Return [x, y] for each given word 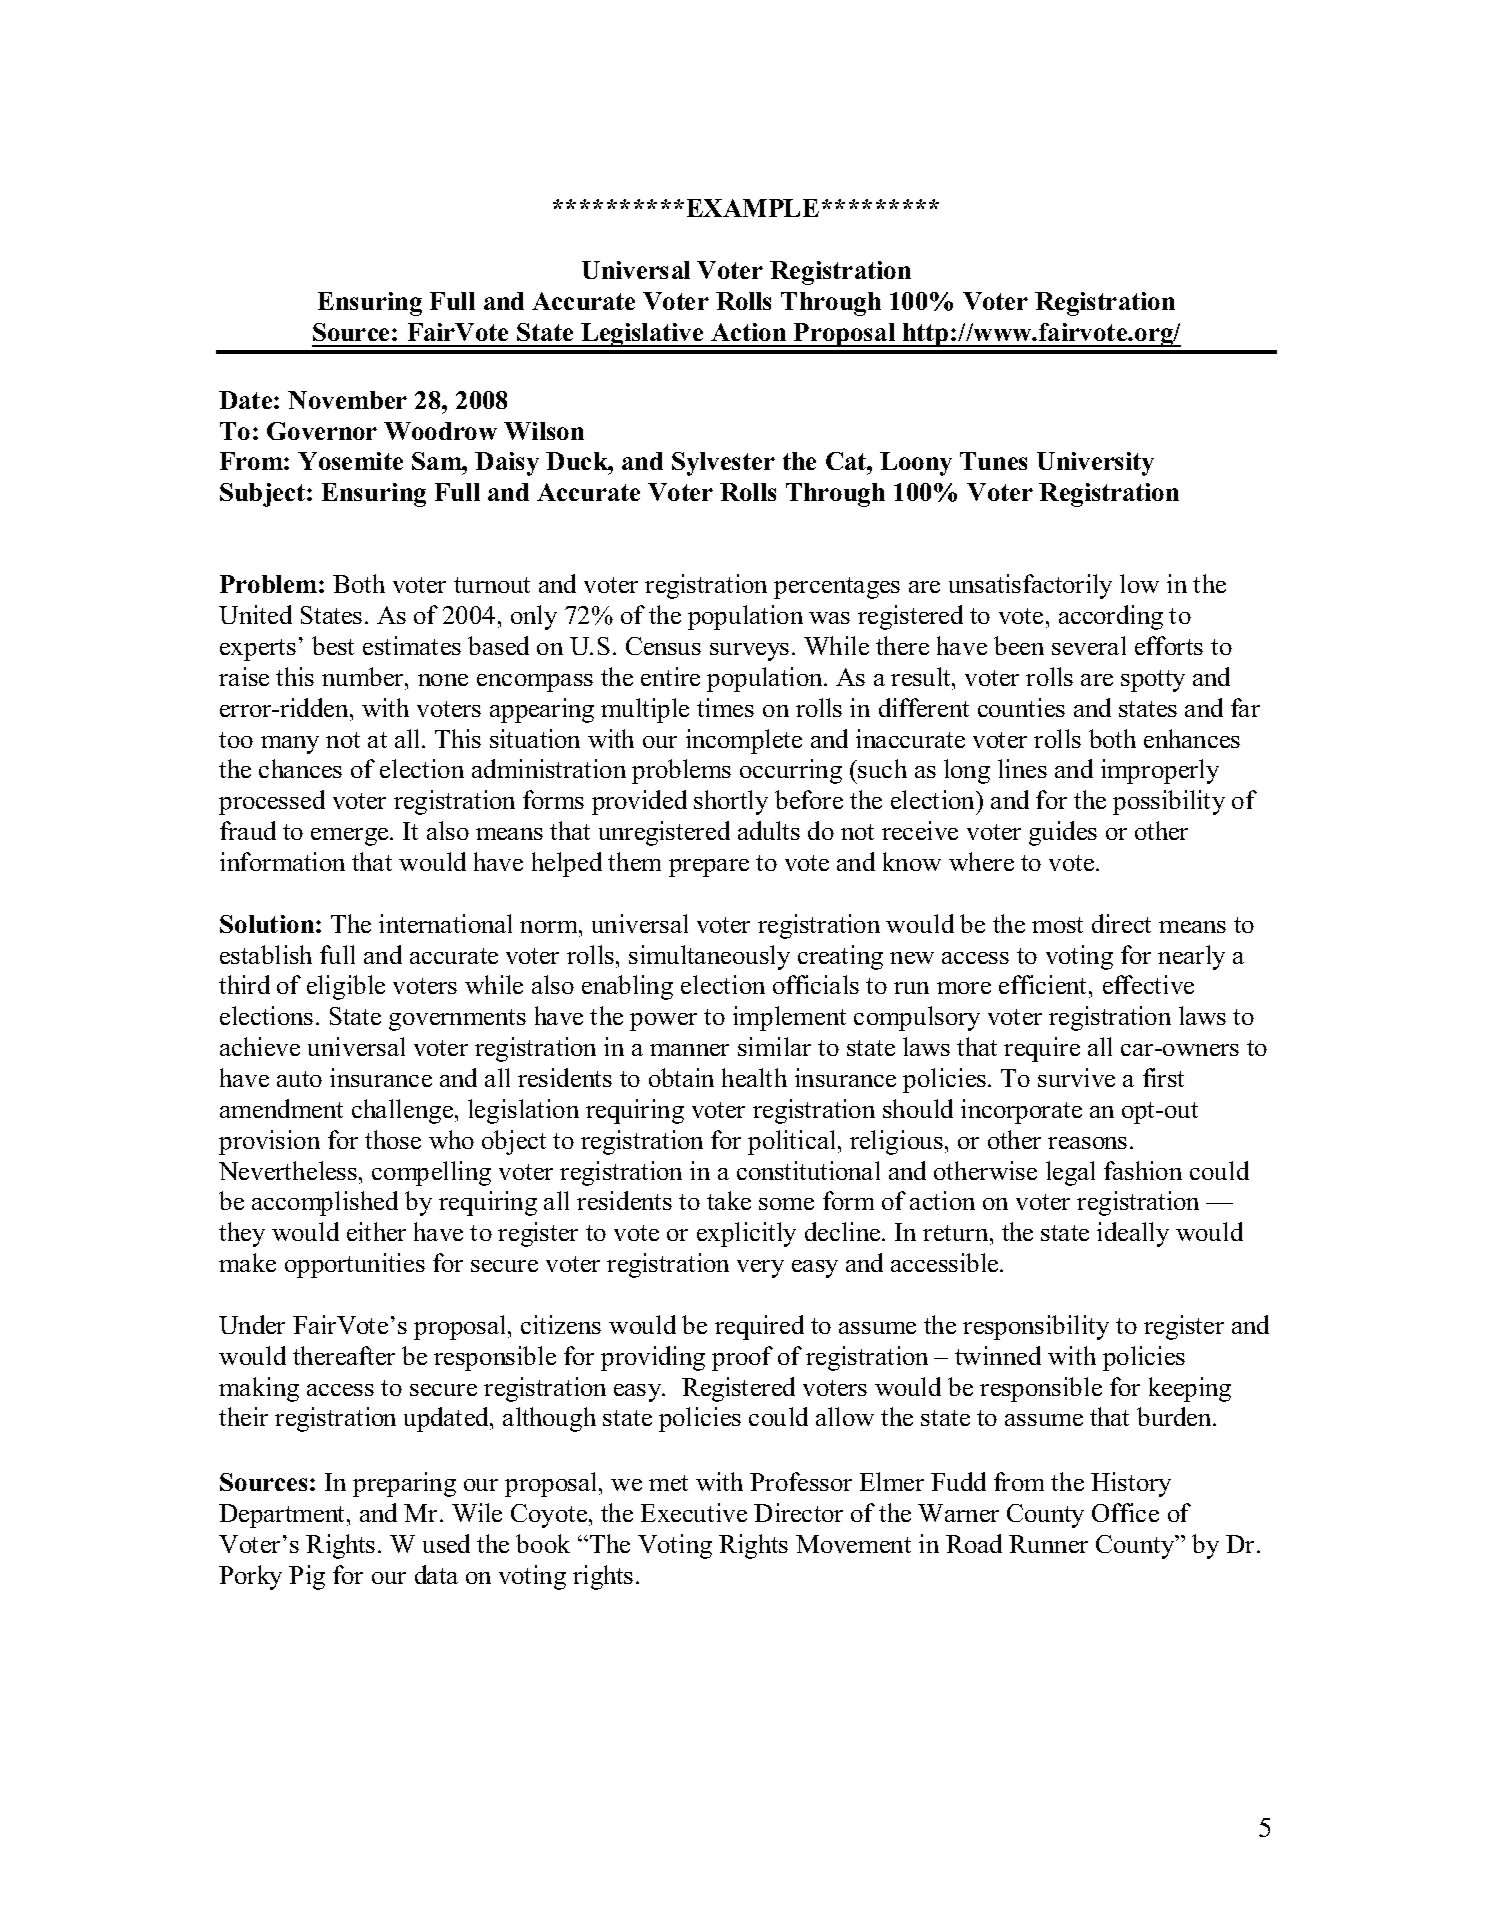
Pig [307, 1577]
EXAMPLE [753, 208]
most [1057, 925]
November [347, 400]
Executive [694, 1512]
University [1095, 464]
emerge [351, 837]
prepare [709, 868]
